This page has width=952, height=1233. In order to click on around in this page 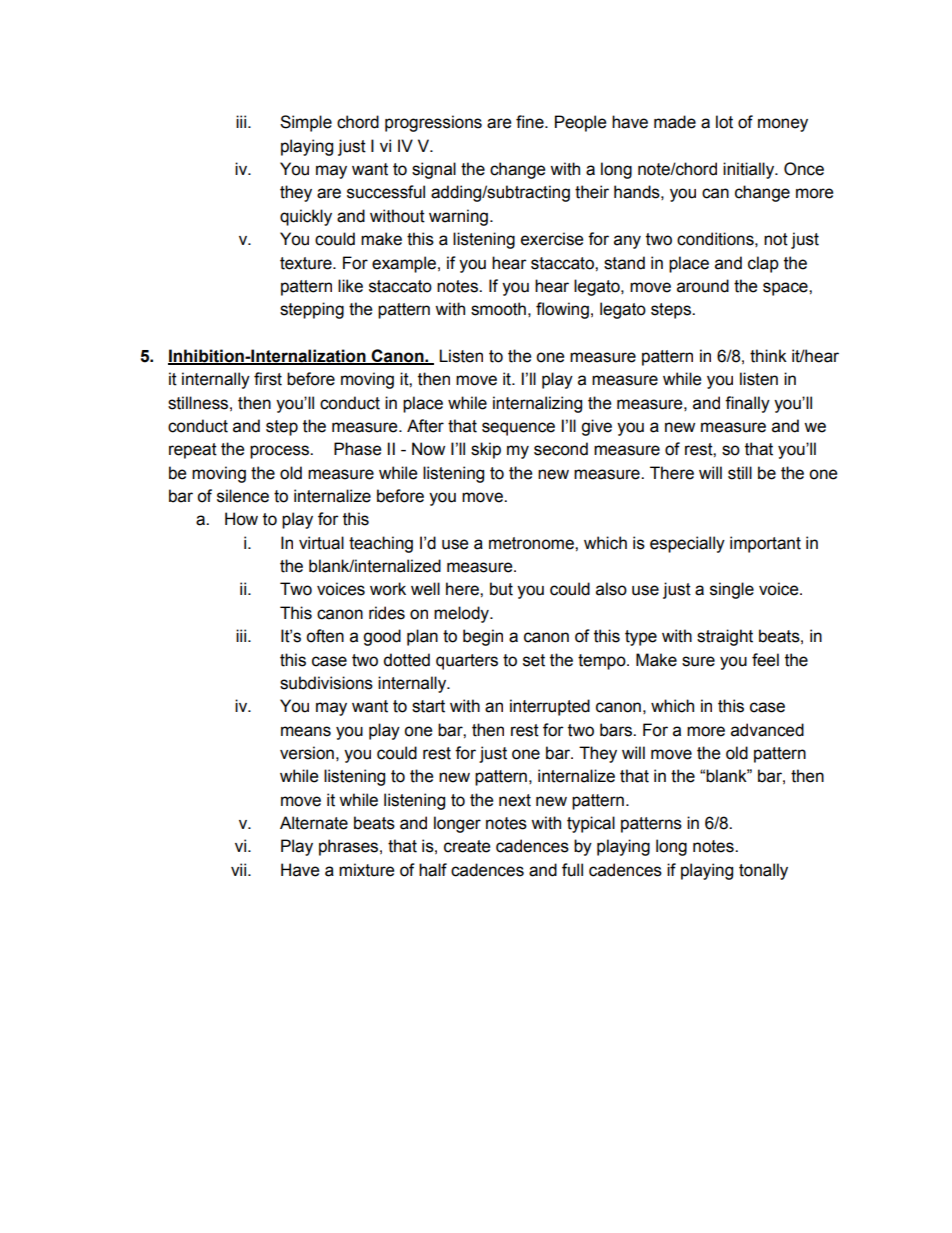, I will do `click(703, 286)`.
